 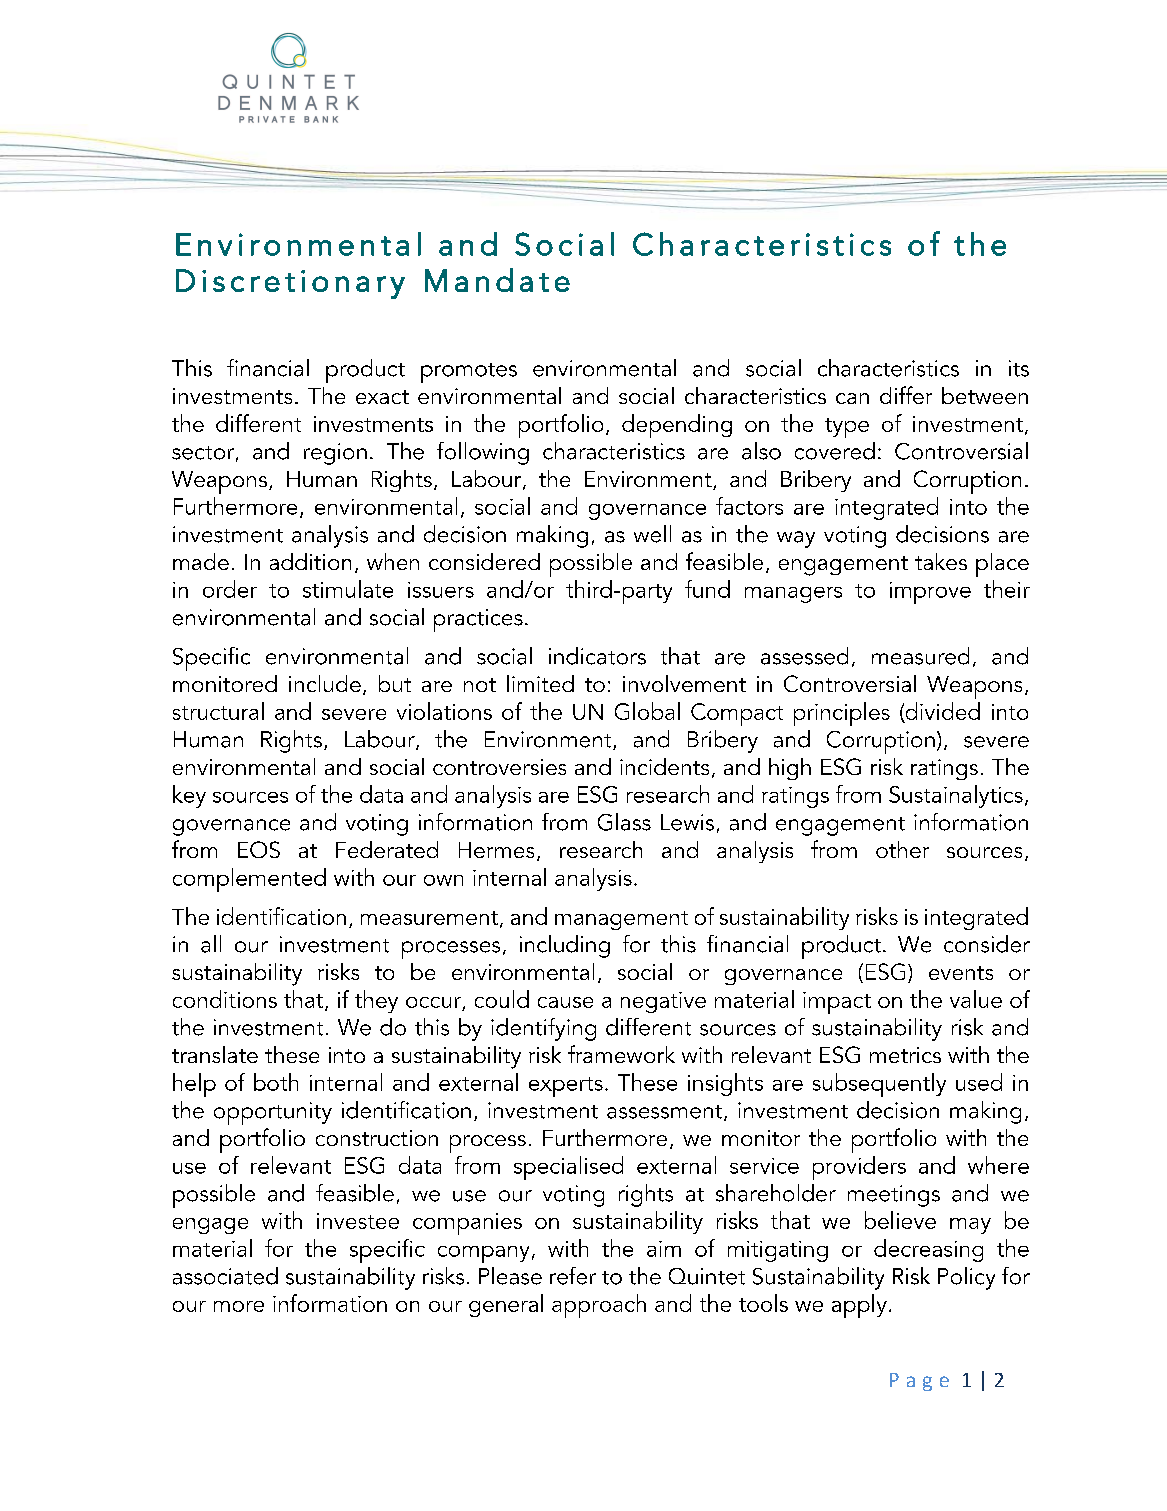 I want to click on principles, so click(x=842, y=714).
